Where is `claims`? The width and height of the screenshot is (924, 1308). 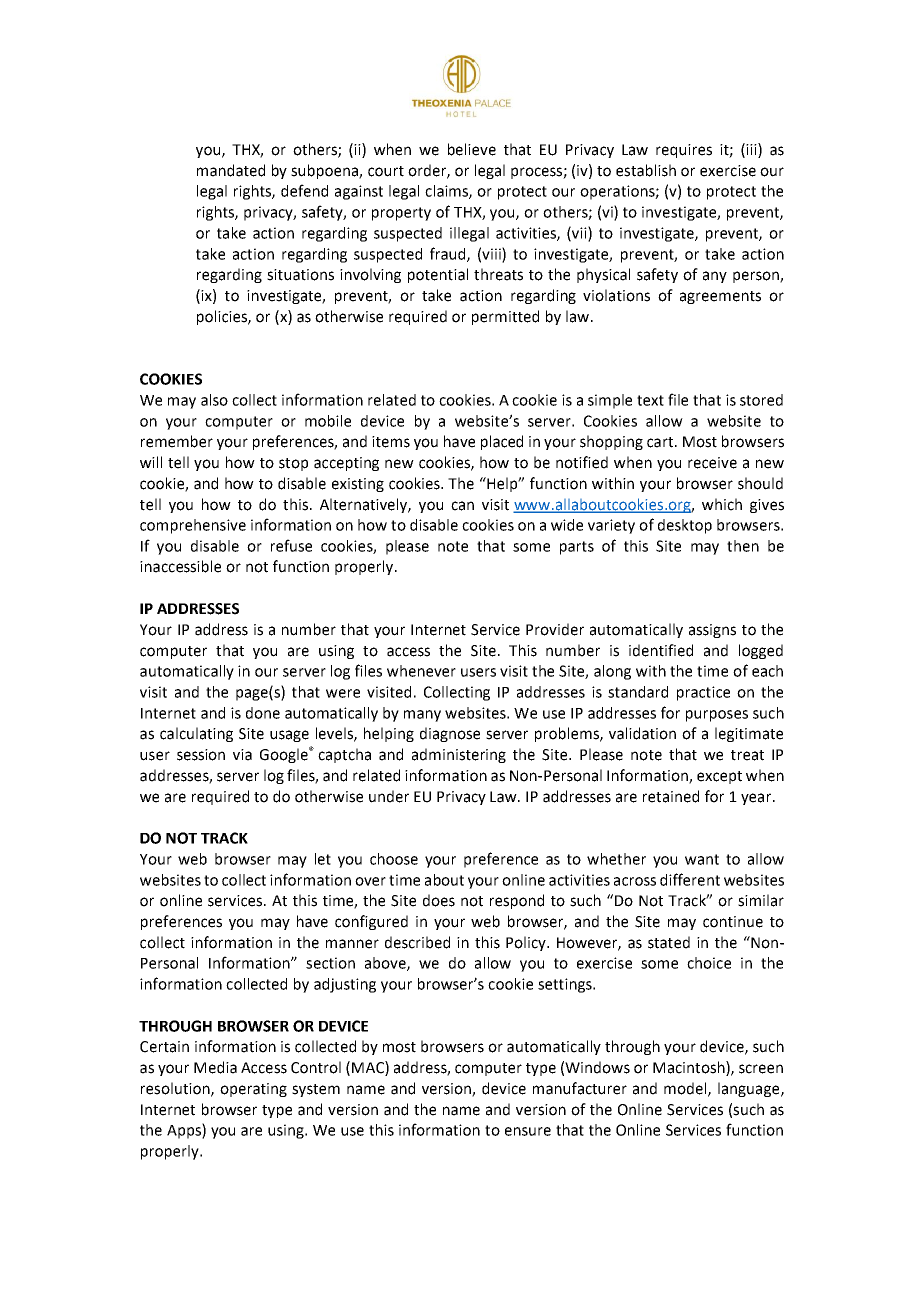
claims is located at coordinates (447, 192).
